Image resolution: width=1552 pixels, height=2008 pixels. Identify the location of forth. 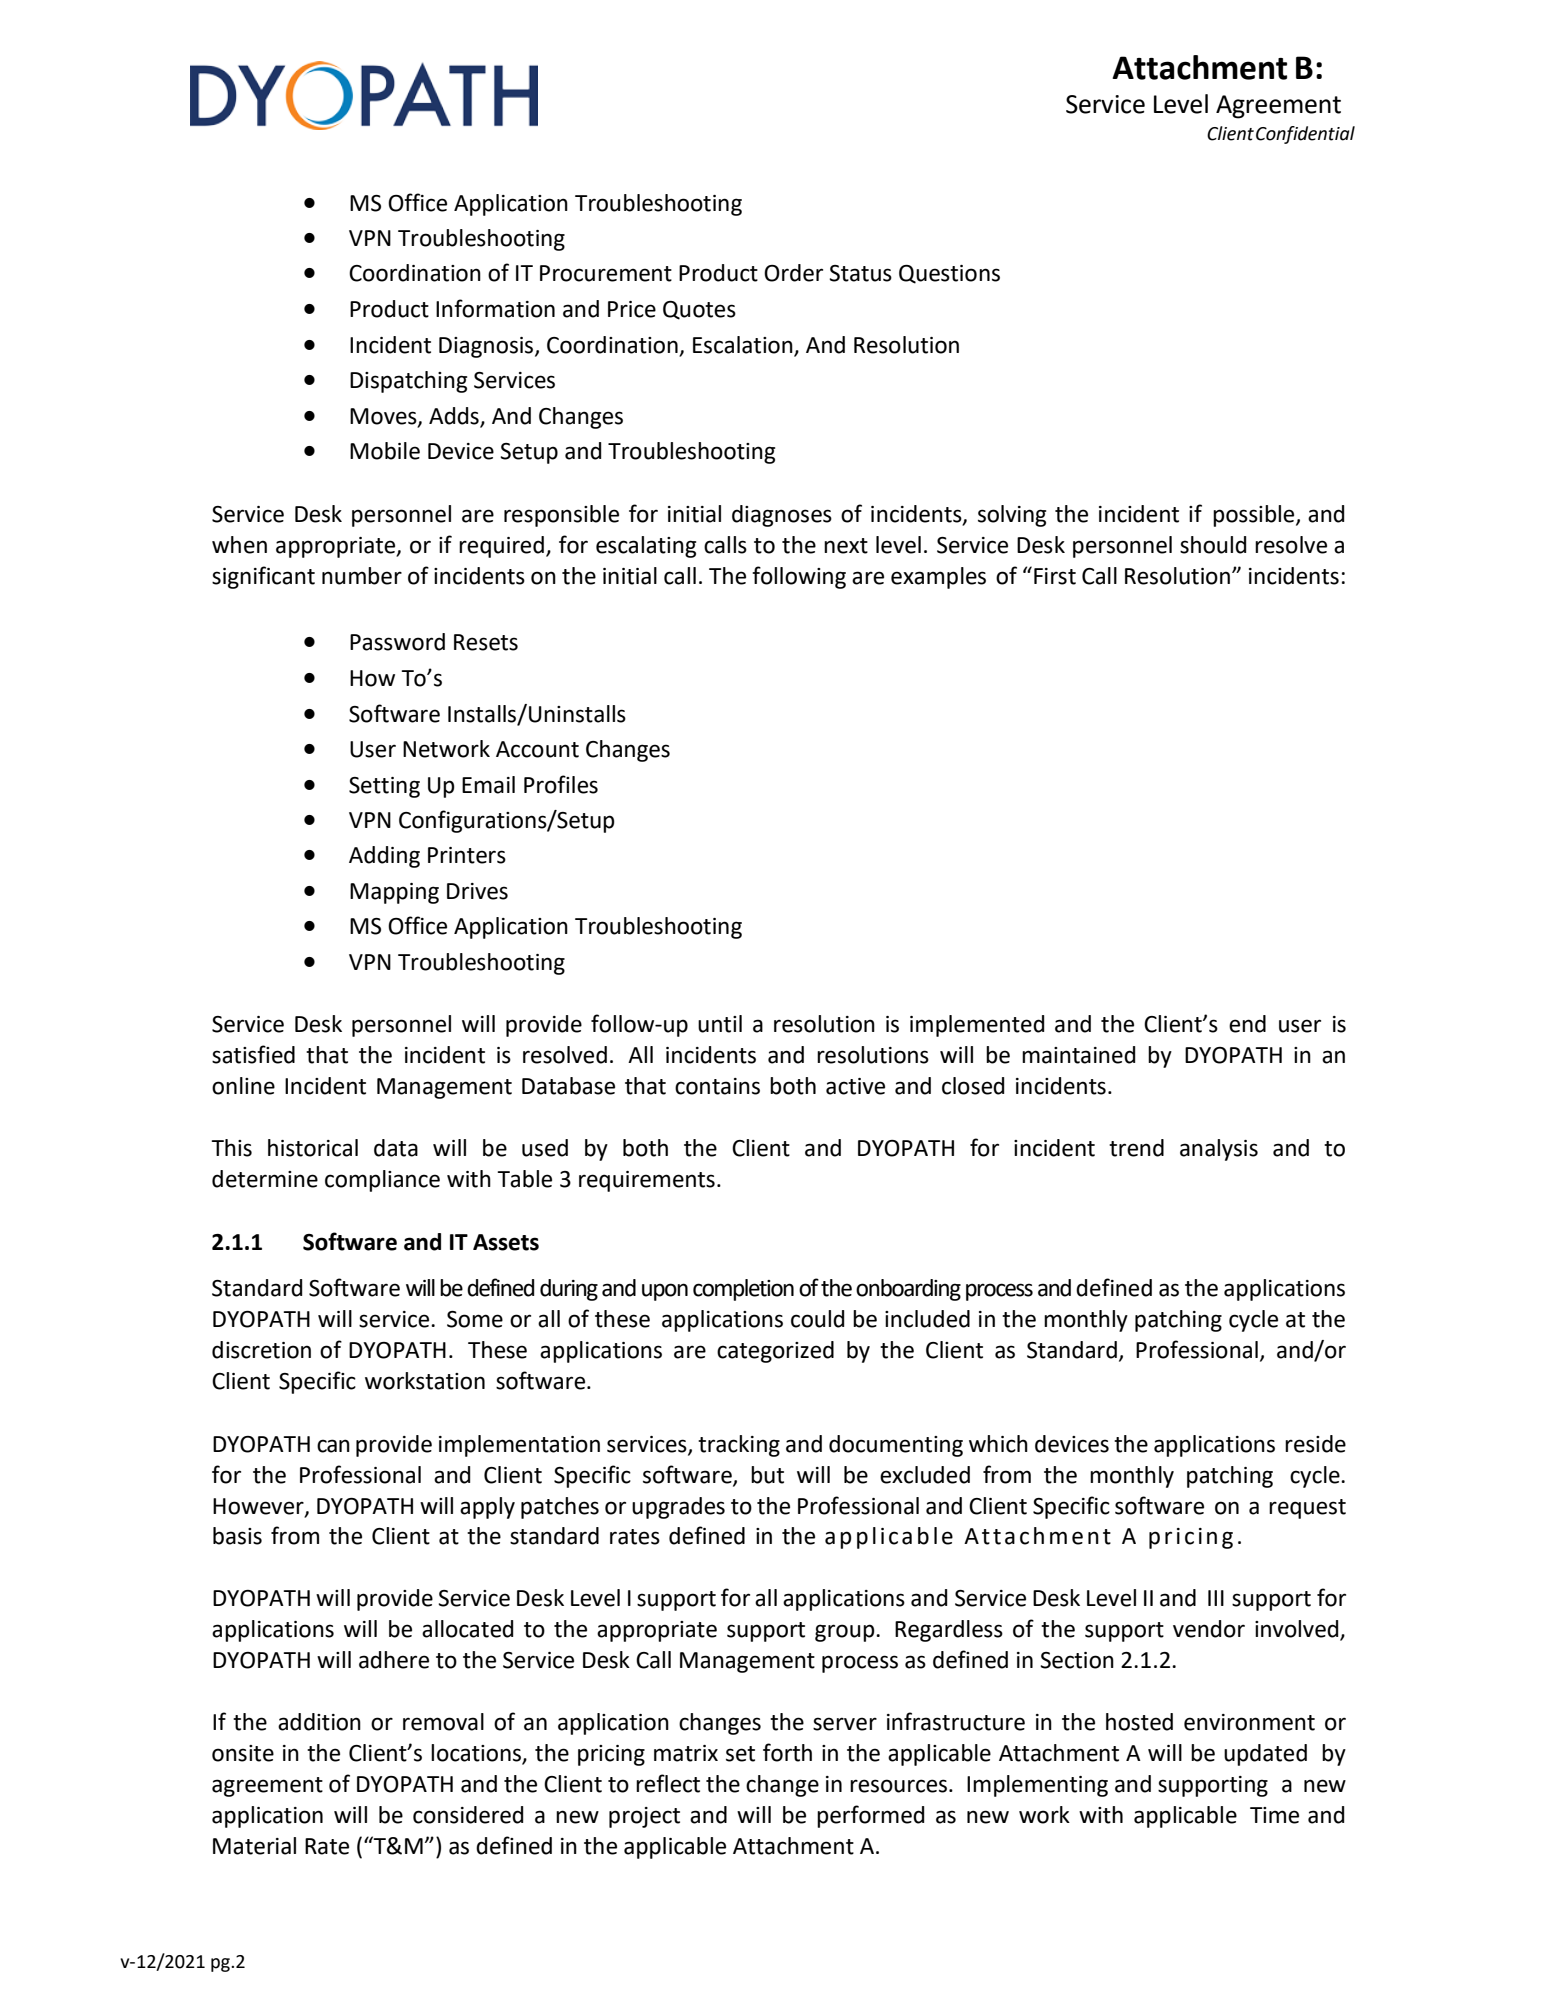
(787, 1752).
